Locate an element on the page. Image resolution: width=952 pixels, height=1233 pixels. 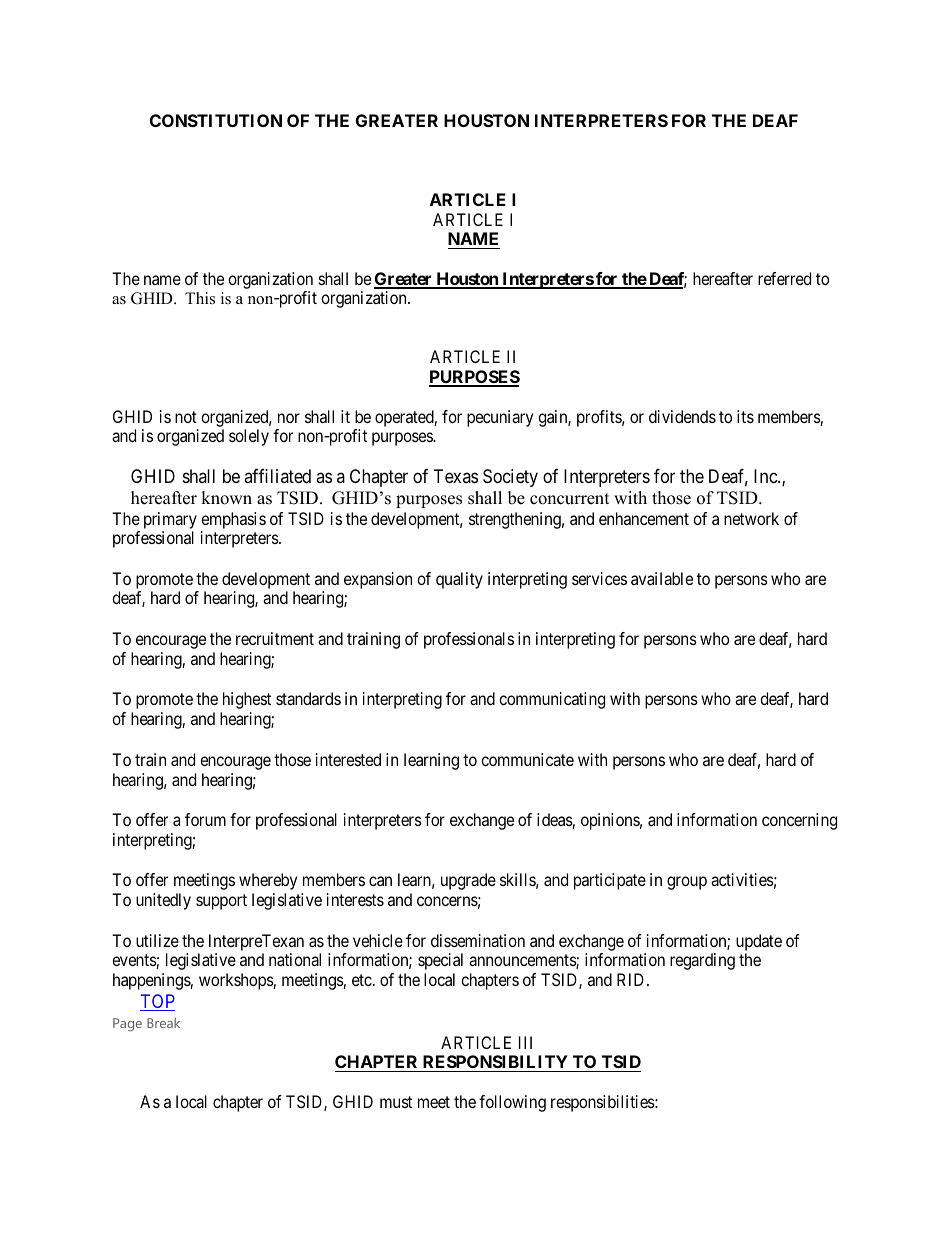
forum is located at coordinates (205, 819).
